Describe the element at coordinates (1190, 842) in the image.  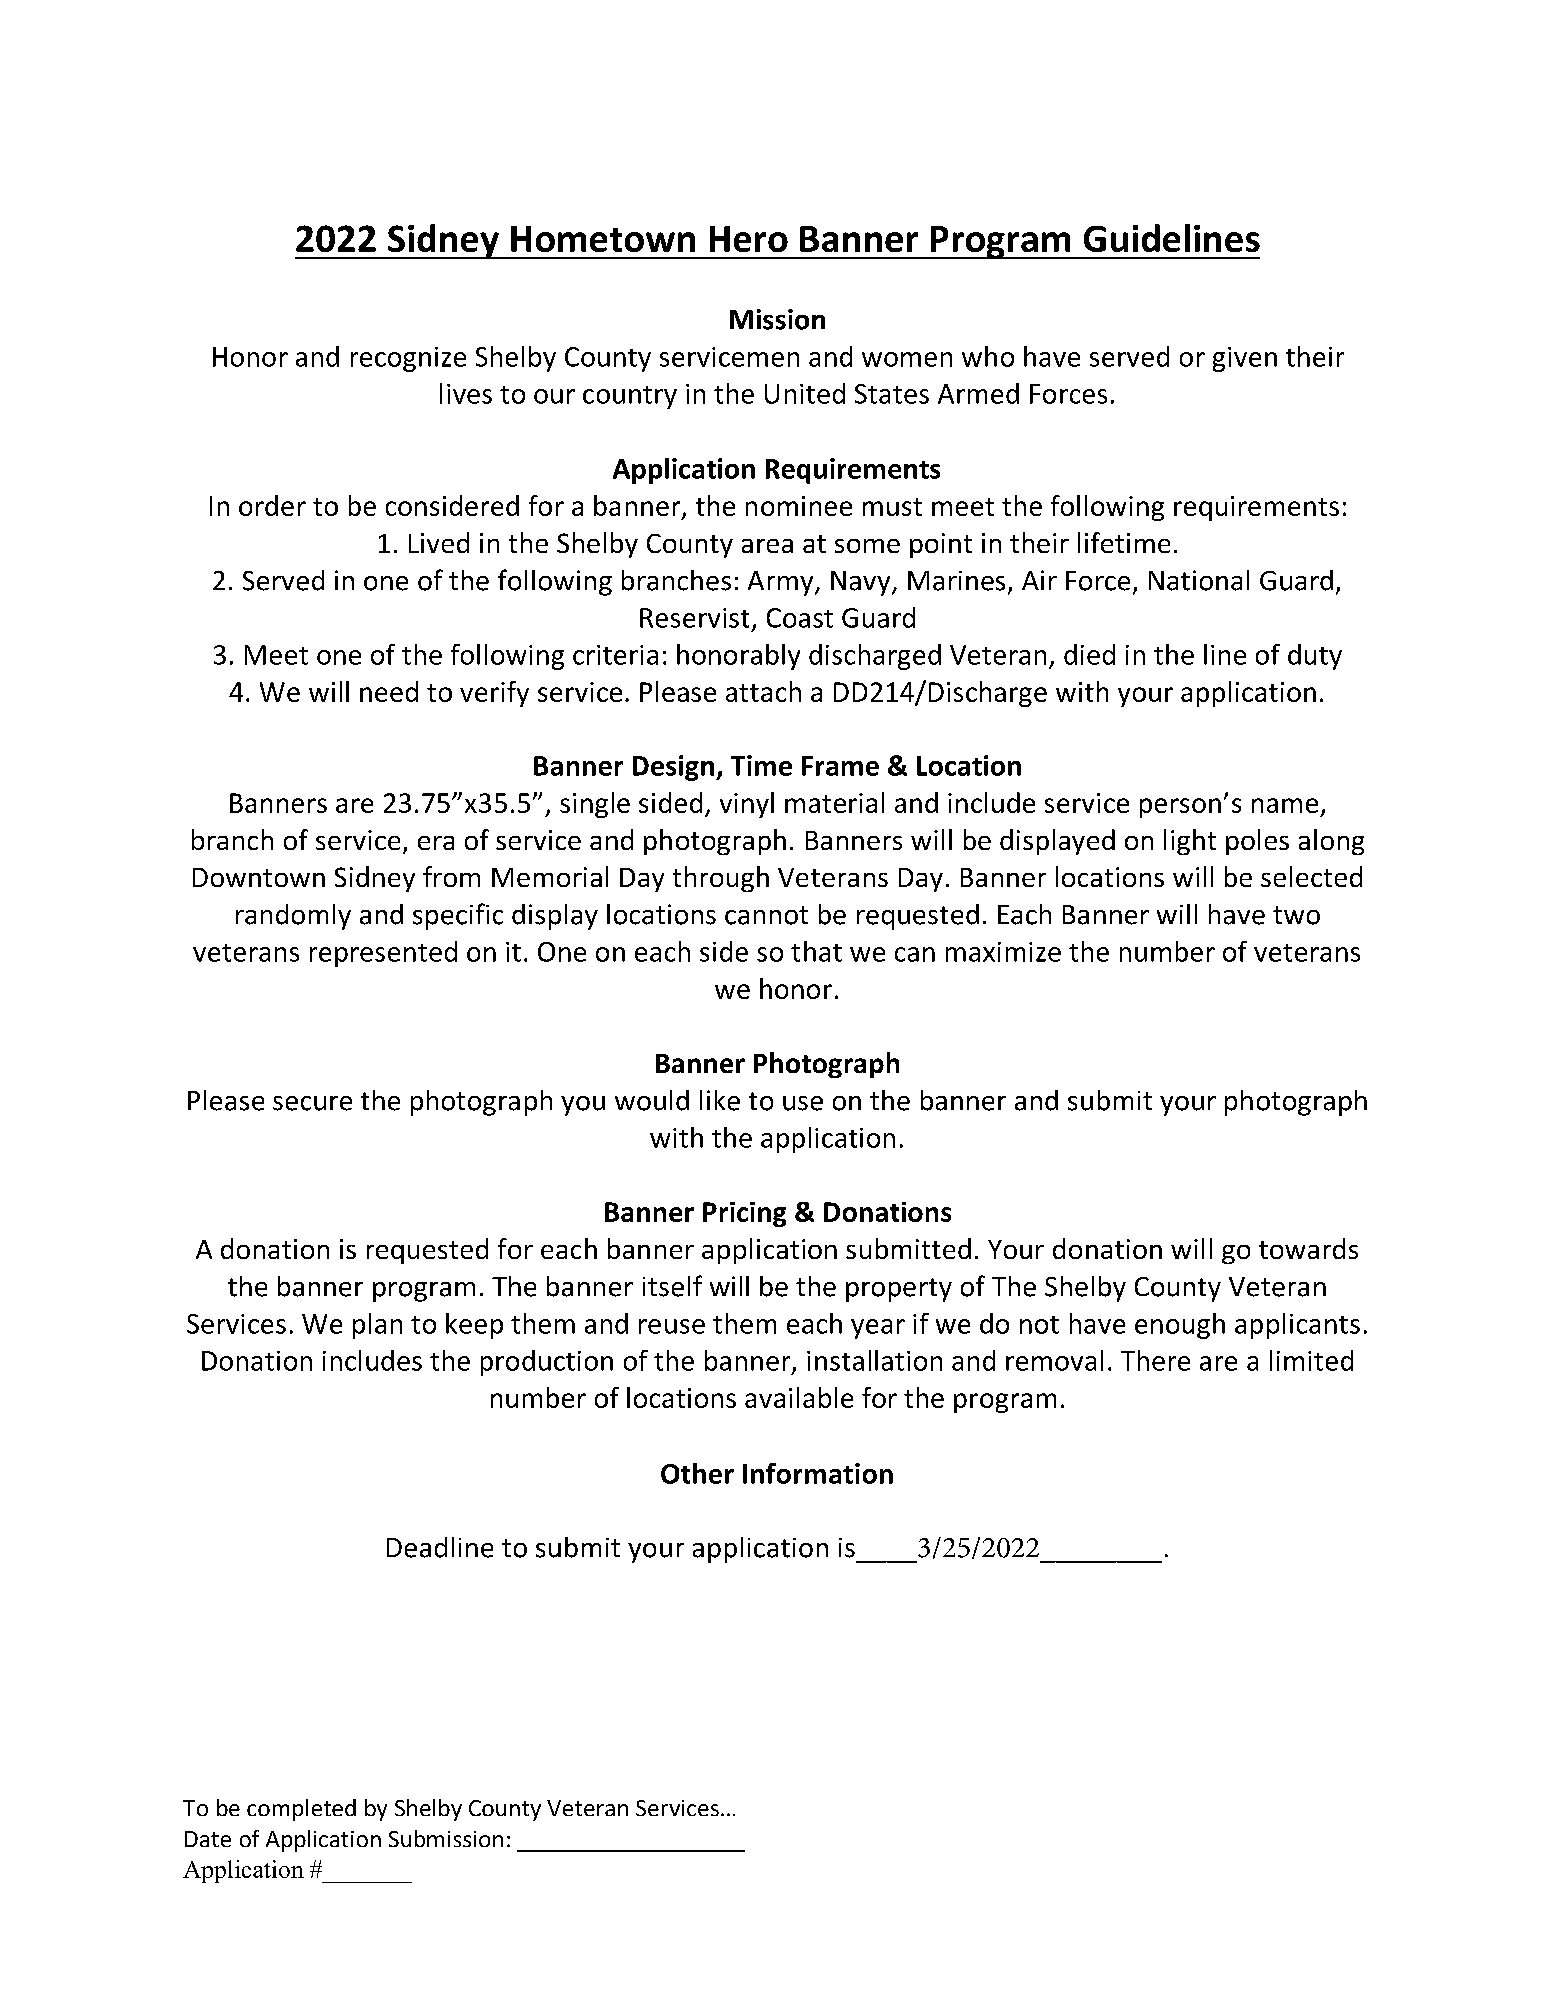
I see `light` at that location.
